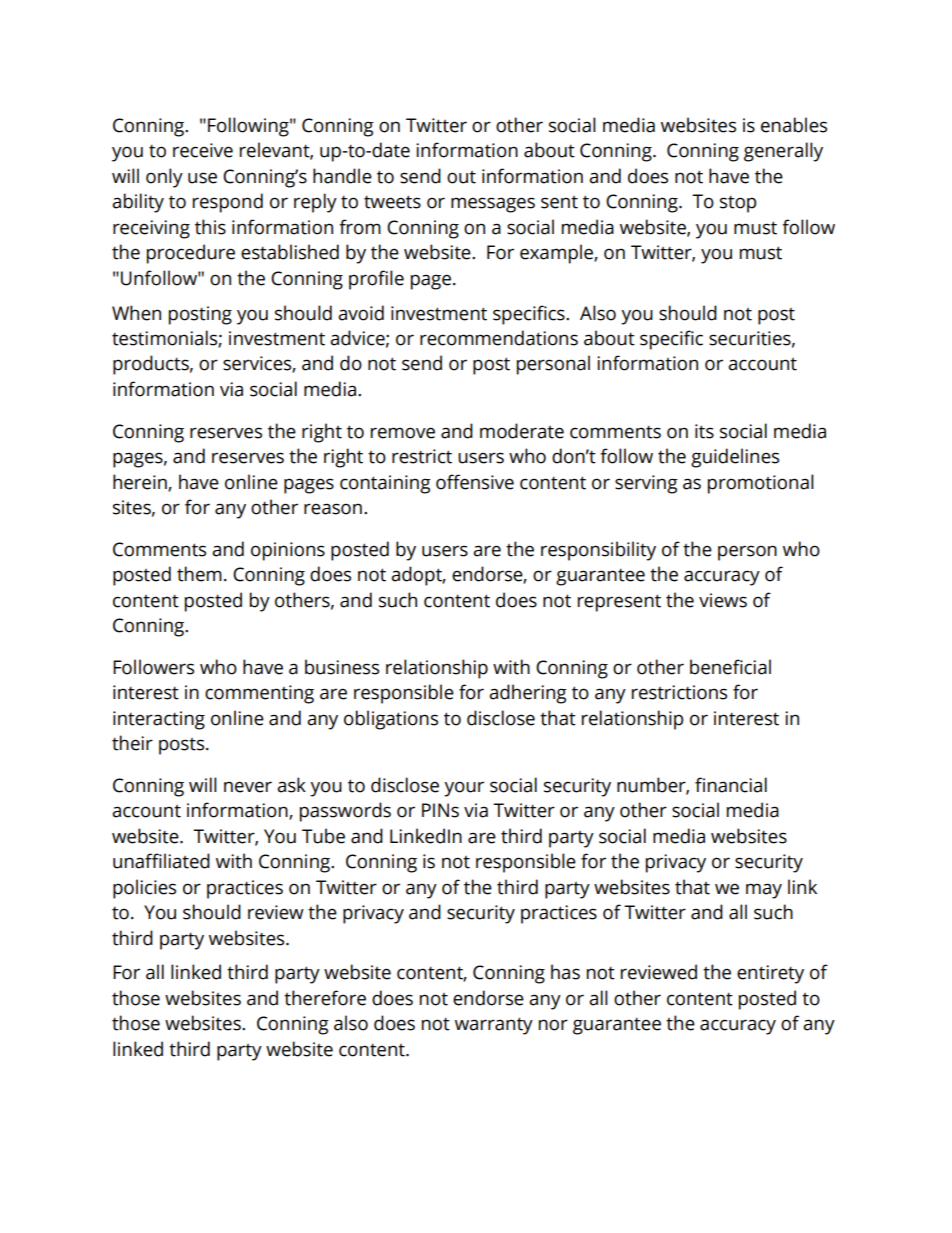 Image resolution: width=952 pixels, height=1233 pixels. What do you see at coordinates (475, 482) in the document?
I see `offensive` at bounding box center [475, 482].
